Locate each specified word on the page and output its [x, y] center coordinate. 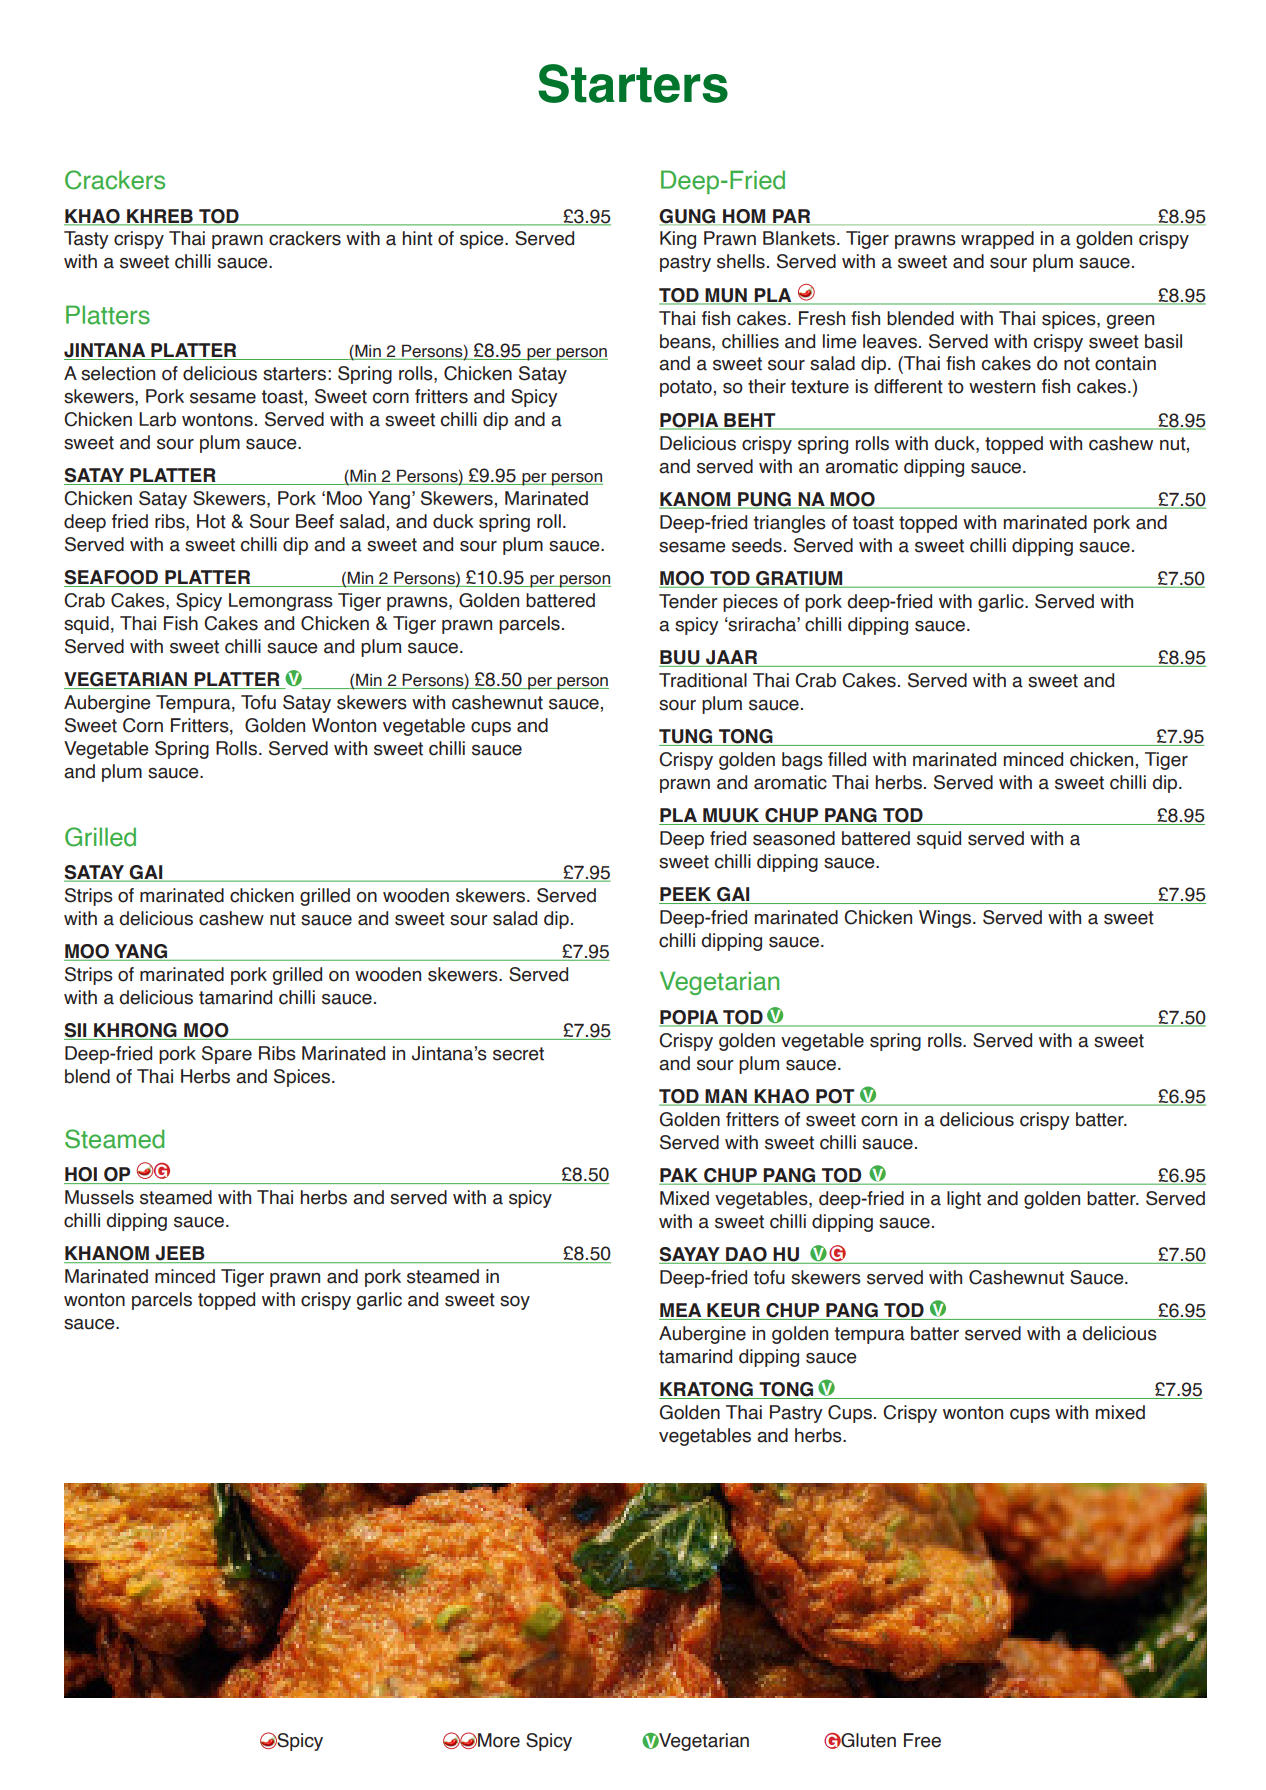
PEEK [686, 895]
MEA [680, 1310]
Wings [946, 919]
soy [515, 1303]
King [678, 240]
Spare [227, 1055]
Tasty [86, 240]
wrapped [997, 240]
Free [922, 1740]
